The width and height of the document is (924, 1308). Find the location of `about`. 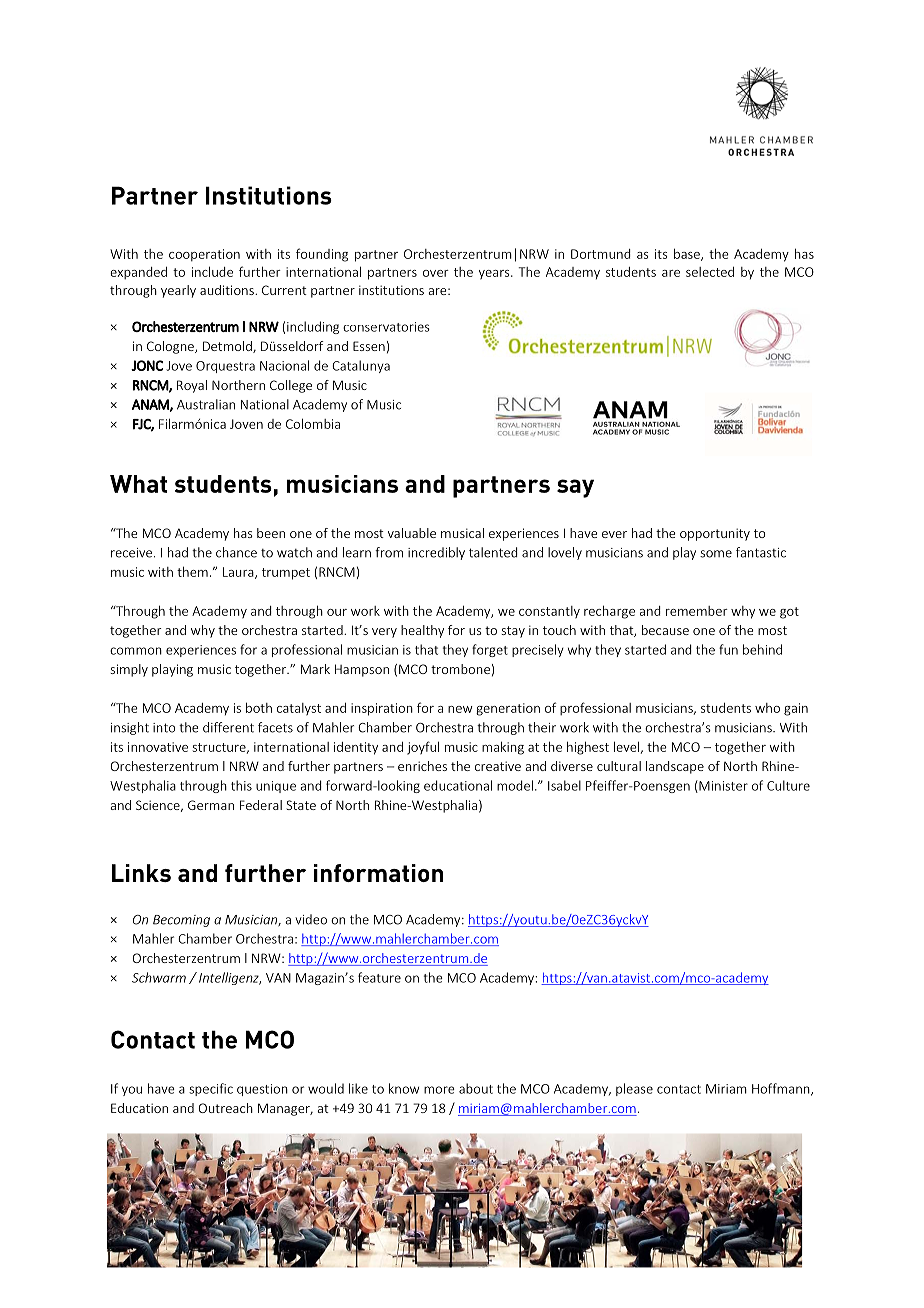

about is located at coordinates (476, 1088).
